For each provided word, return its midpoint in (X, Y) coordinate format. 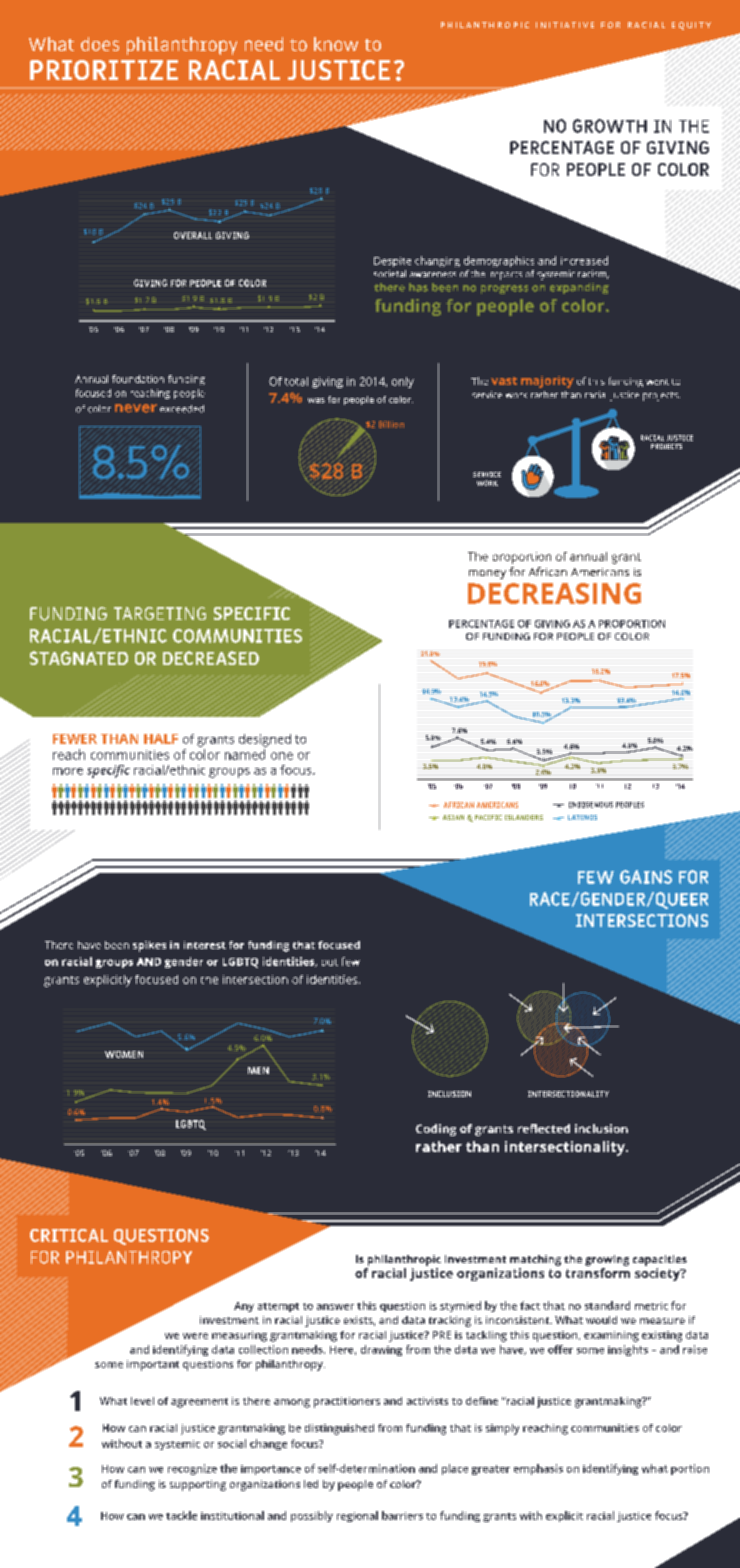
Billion (391, 424)
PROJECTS (666, 446)
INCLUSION (449, 1094)
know (336, 44)
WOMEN (124, 1054)
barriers (402, 1515)
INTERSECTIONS (642, 920)
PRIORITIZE (104, 70)
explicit (564, 1516)
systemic (177, 1445)
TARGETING (160, 613)
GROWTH (610, 126)
